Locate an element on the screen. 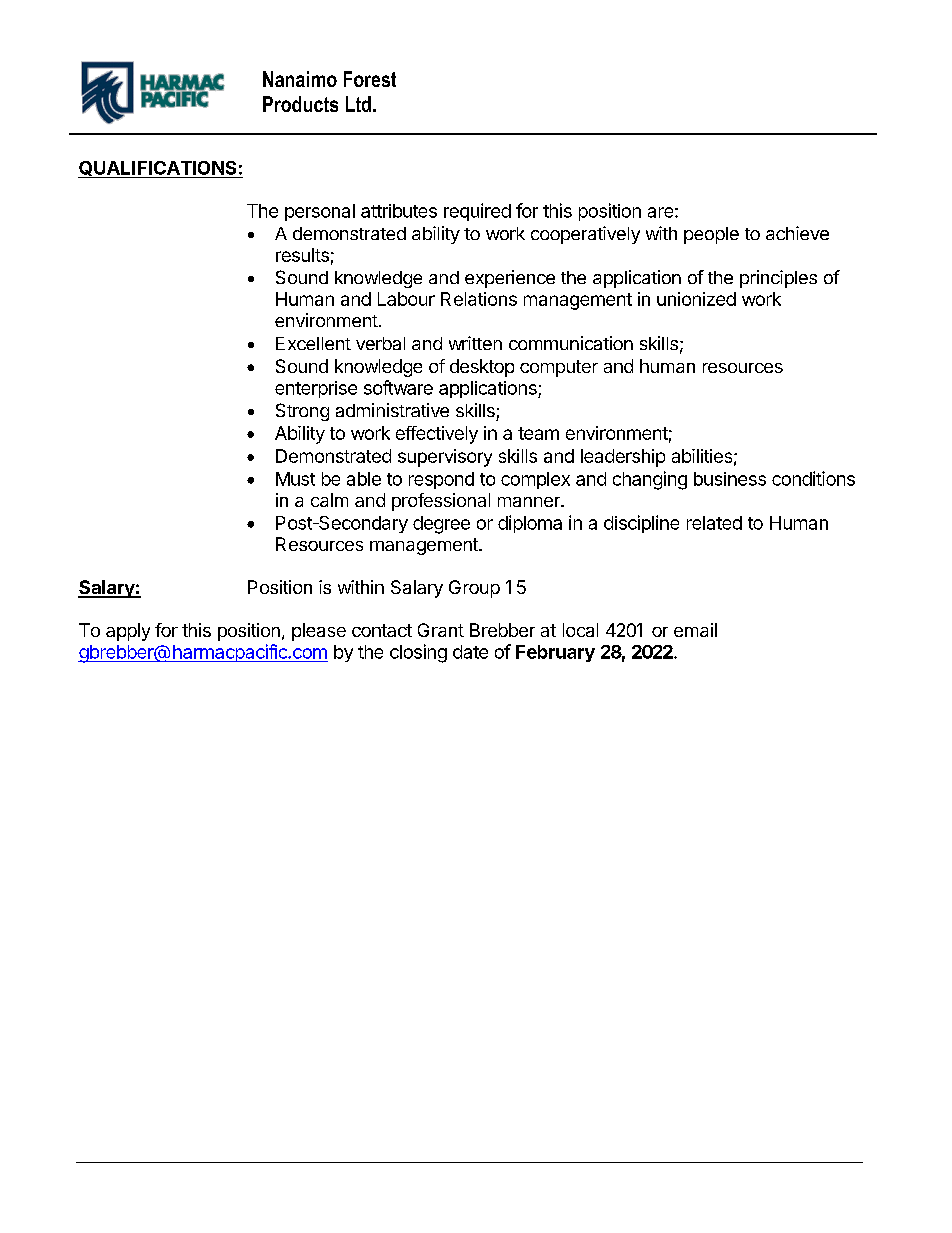 The height and width of the screenshot is (1233, 952). email is located at coordinates (695, 630).
